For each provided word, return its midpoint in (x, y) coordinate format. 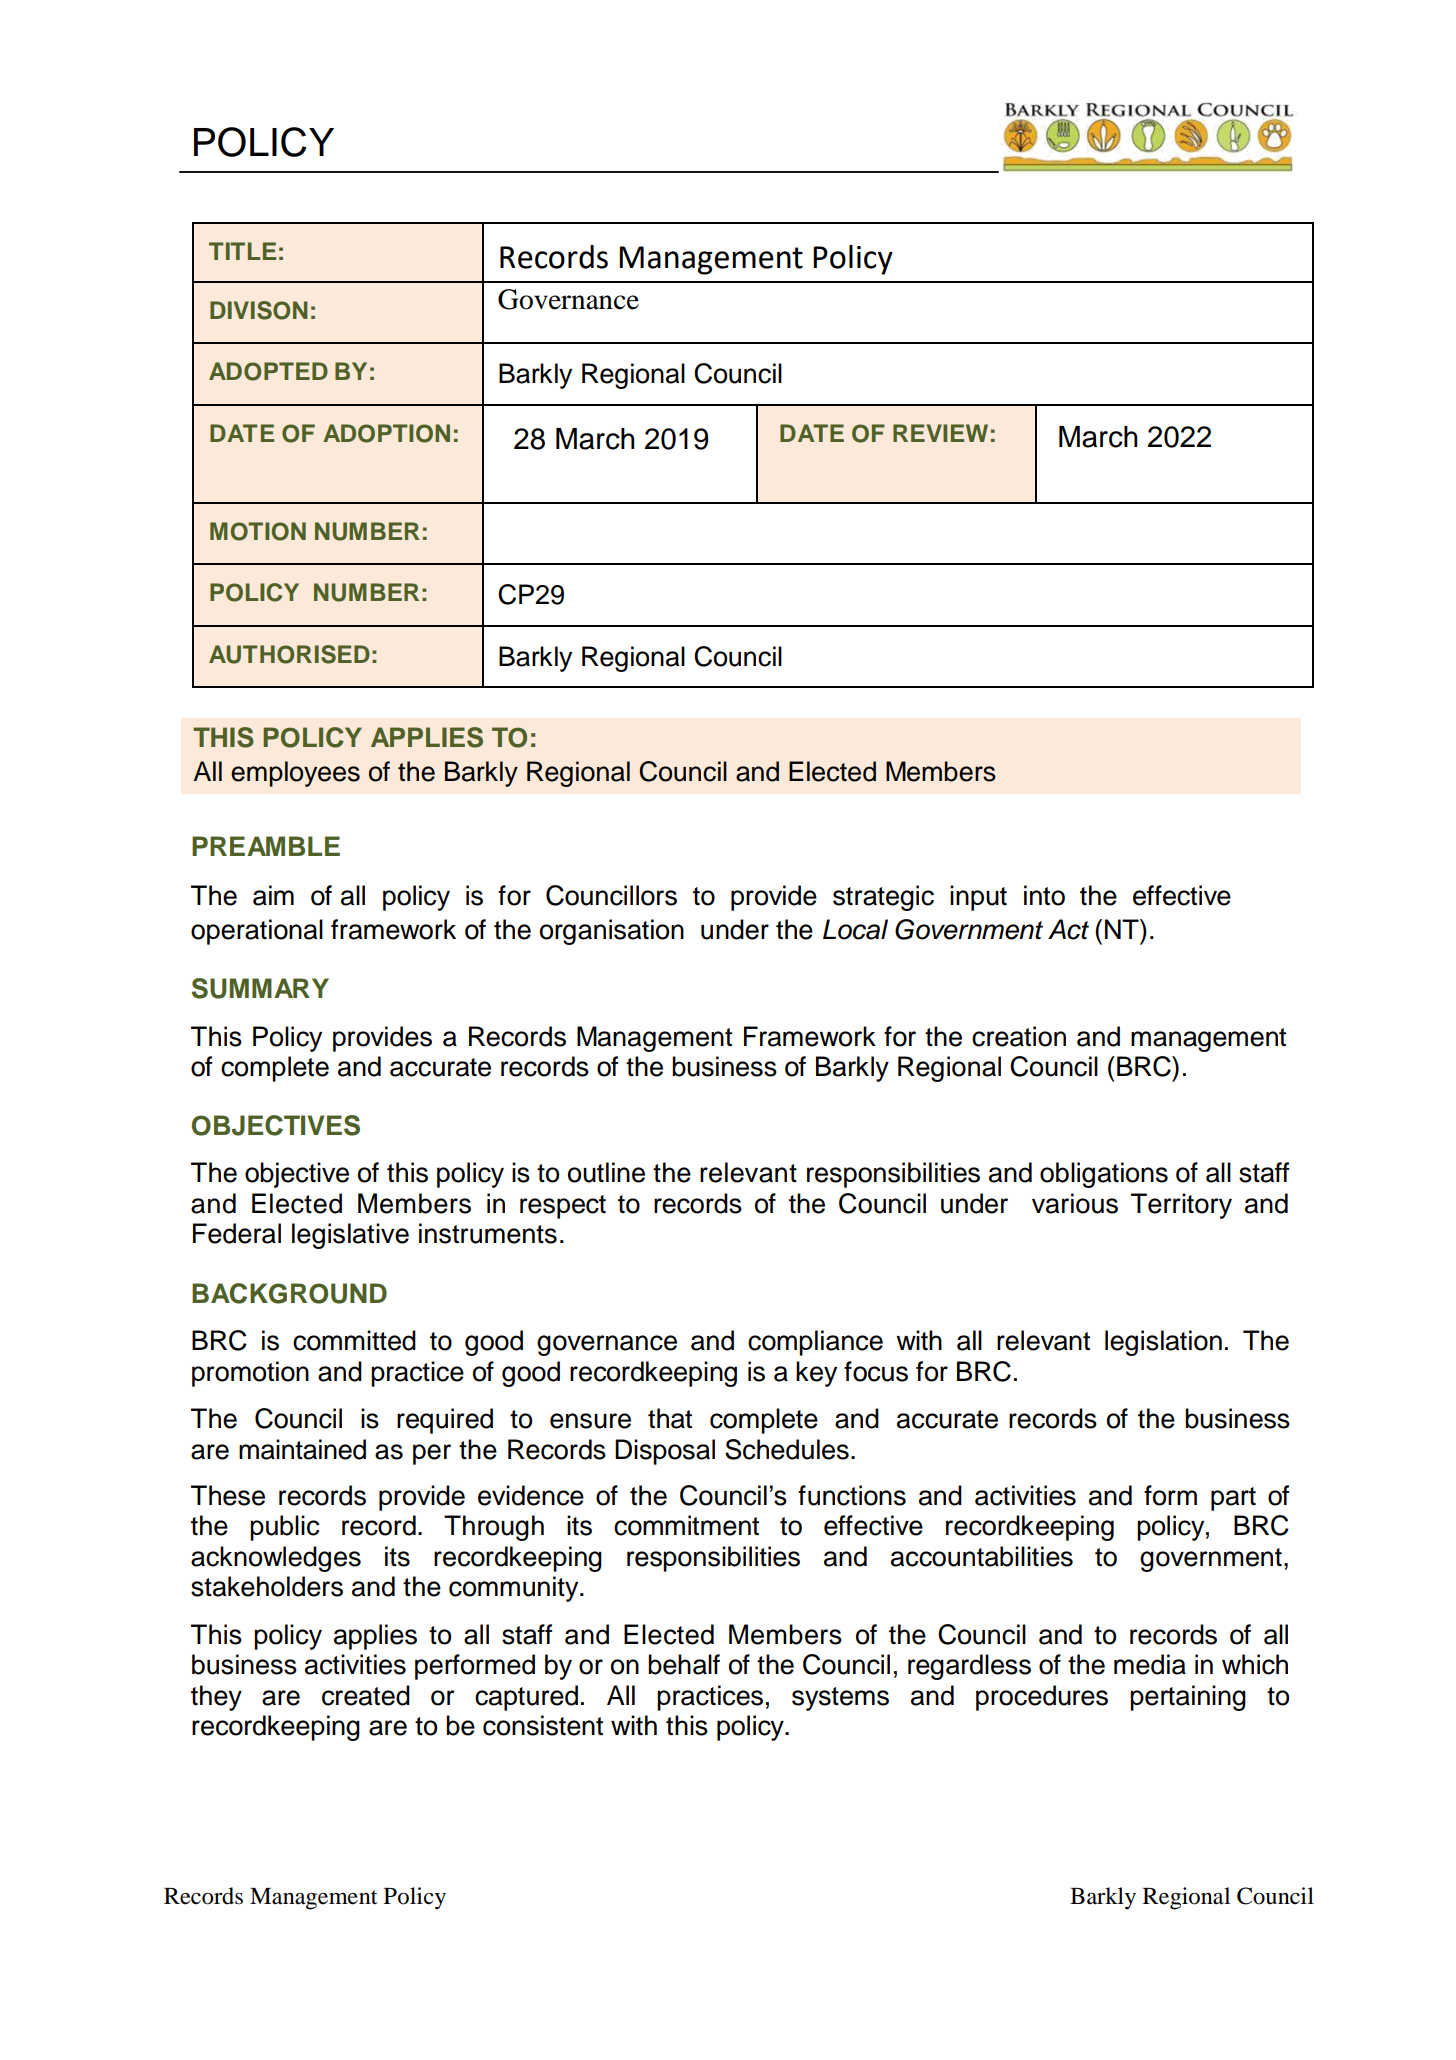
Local (855, 929)
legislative (350, 1236)
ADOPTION (386, 433)
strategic (883, 898)
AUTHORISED (289, 654)
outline (606, 1172)
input (978, 898)
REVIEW (940, 433)
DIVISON (259, 310)
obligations (1104, 1175)
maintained (302, 1449)
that (670, 1418)
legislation (1163, 1343)
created (366, 1695)
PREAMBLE (266, 846)
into (1044, 895)
